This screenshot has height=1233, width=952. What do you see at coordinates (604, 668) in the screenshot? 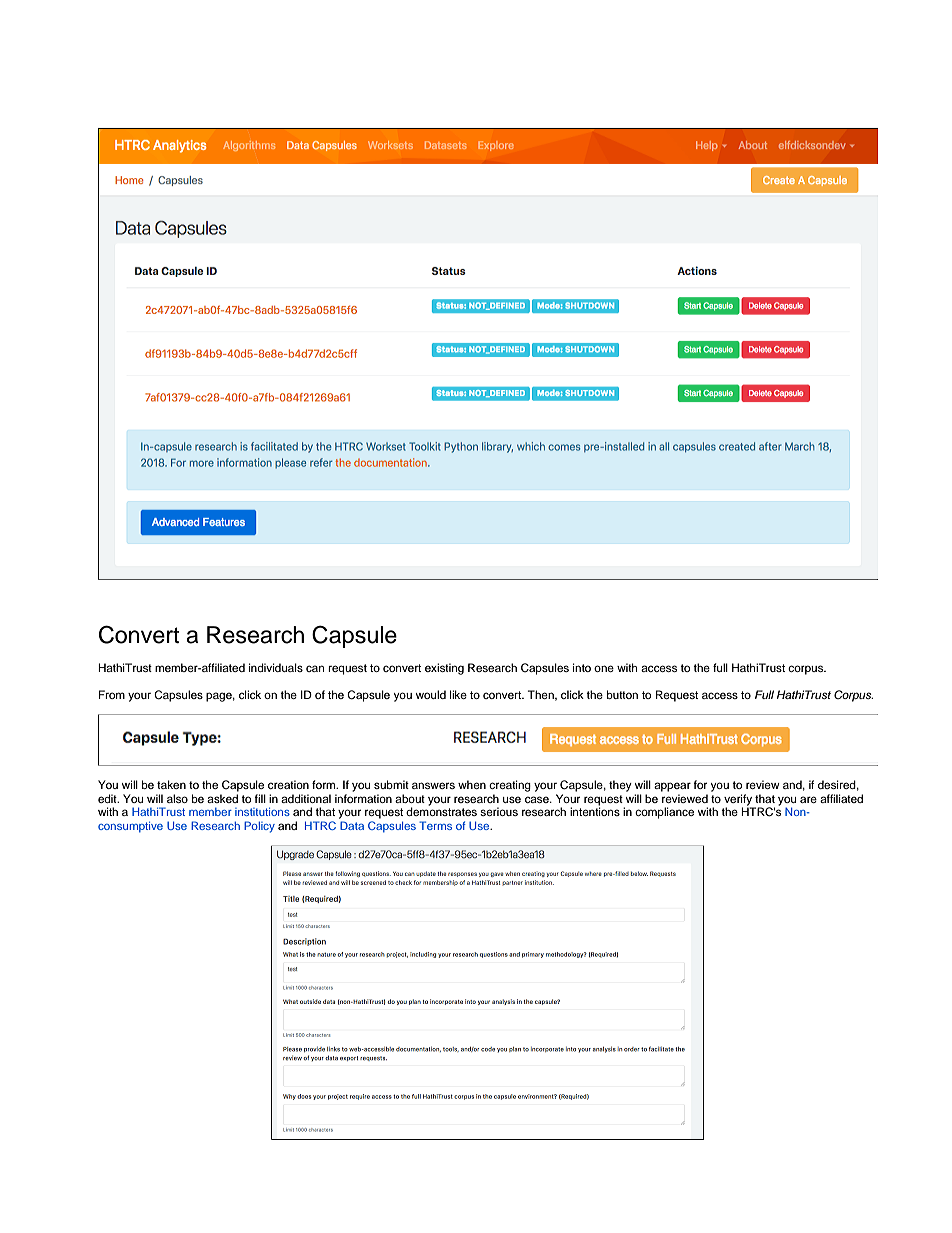
I see `one` at bounding box center [604, 668].
